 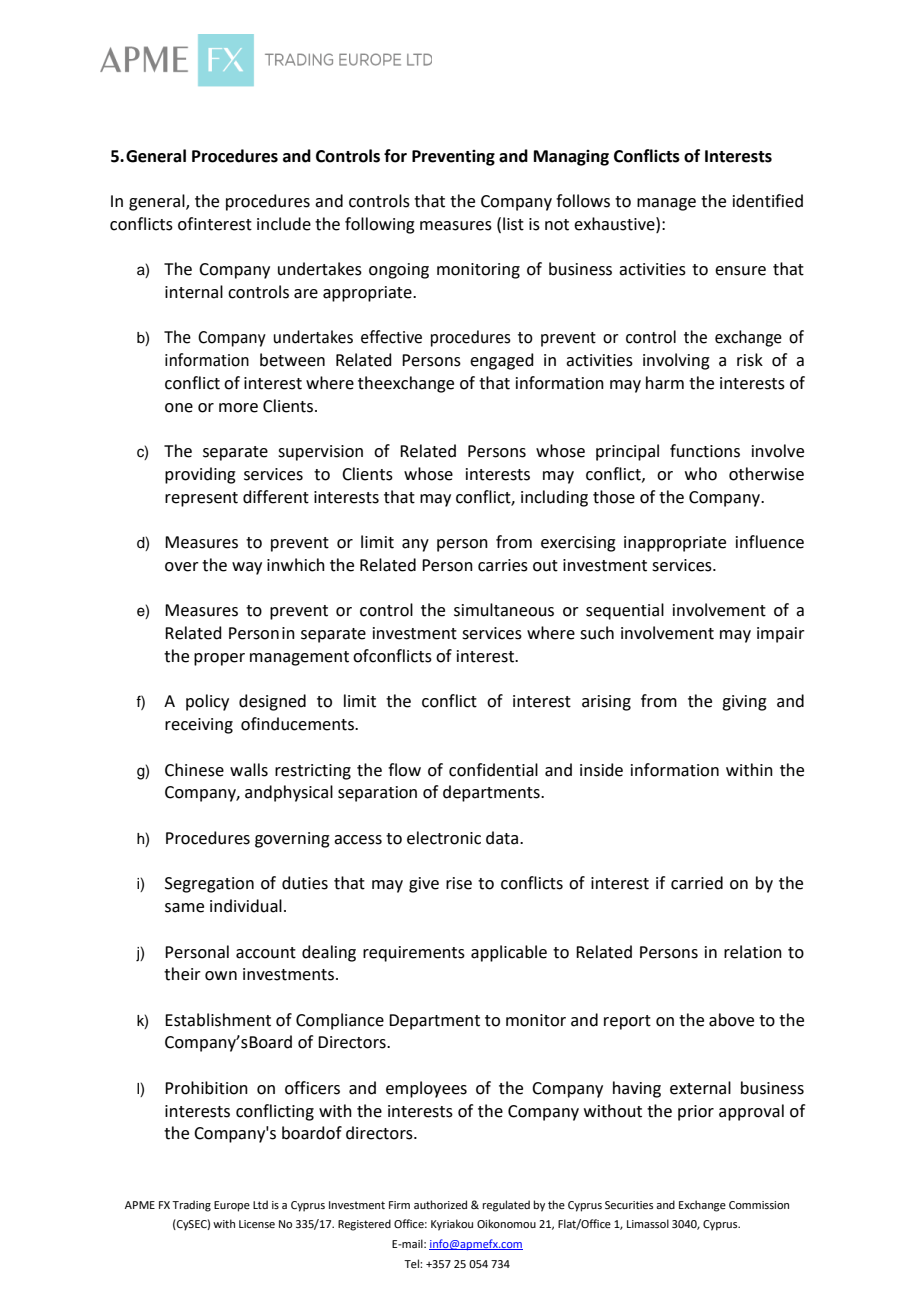 What do you see at coordinates (506, 1206) in the page?
I see `regulated` at bounding box center [506, 1206].
